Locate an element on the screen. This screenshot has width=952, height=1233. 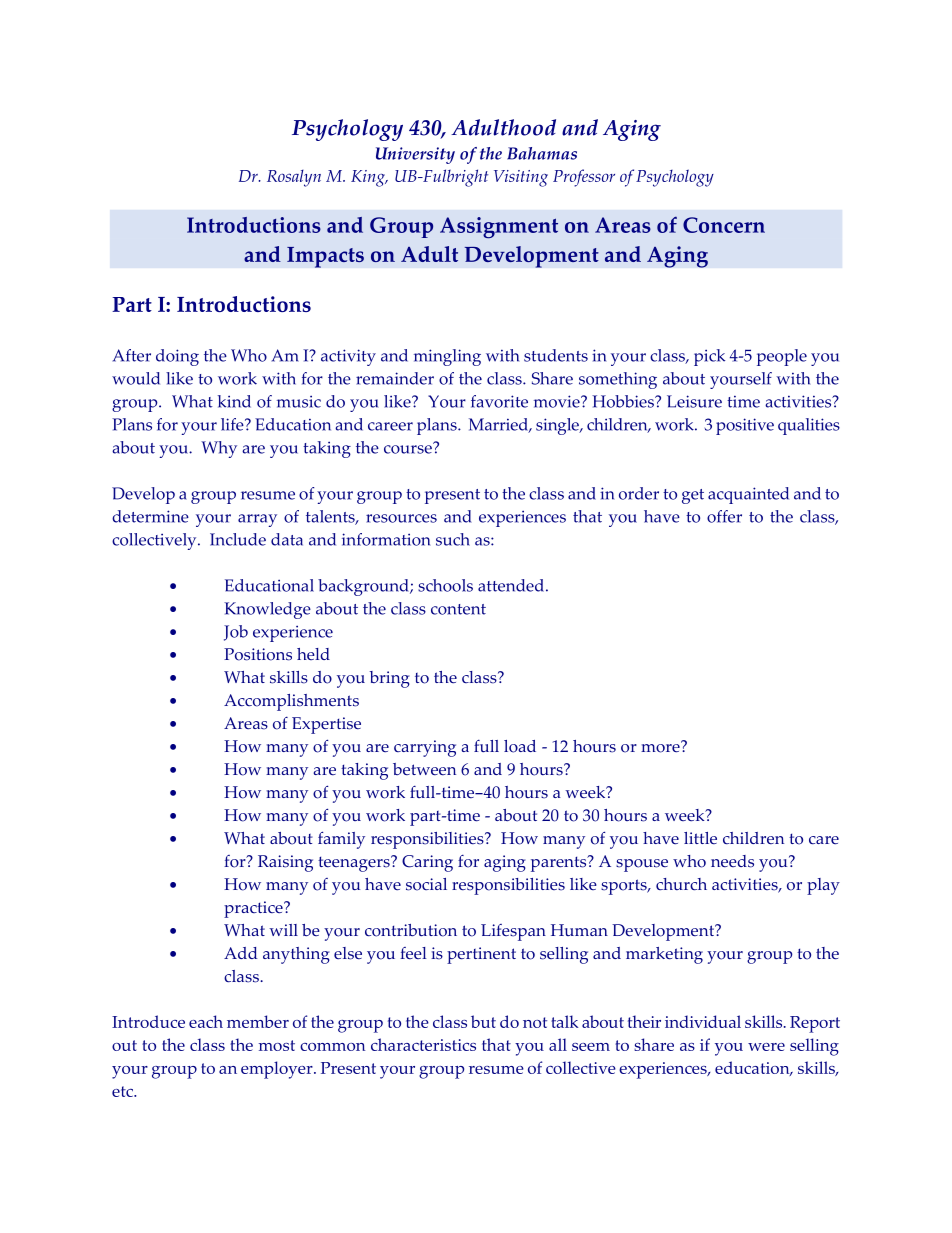
Why is located at coordinates (219, 449).
